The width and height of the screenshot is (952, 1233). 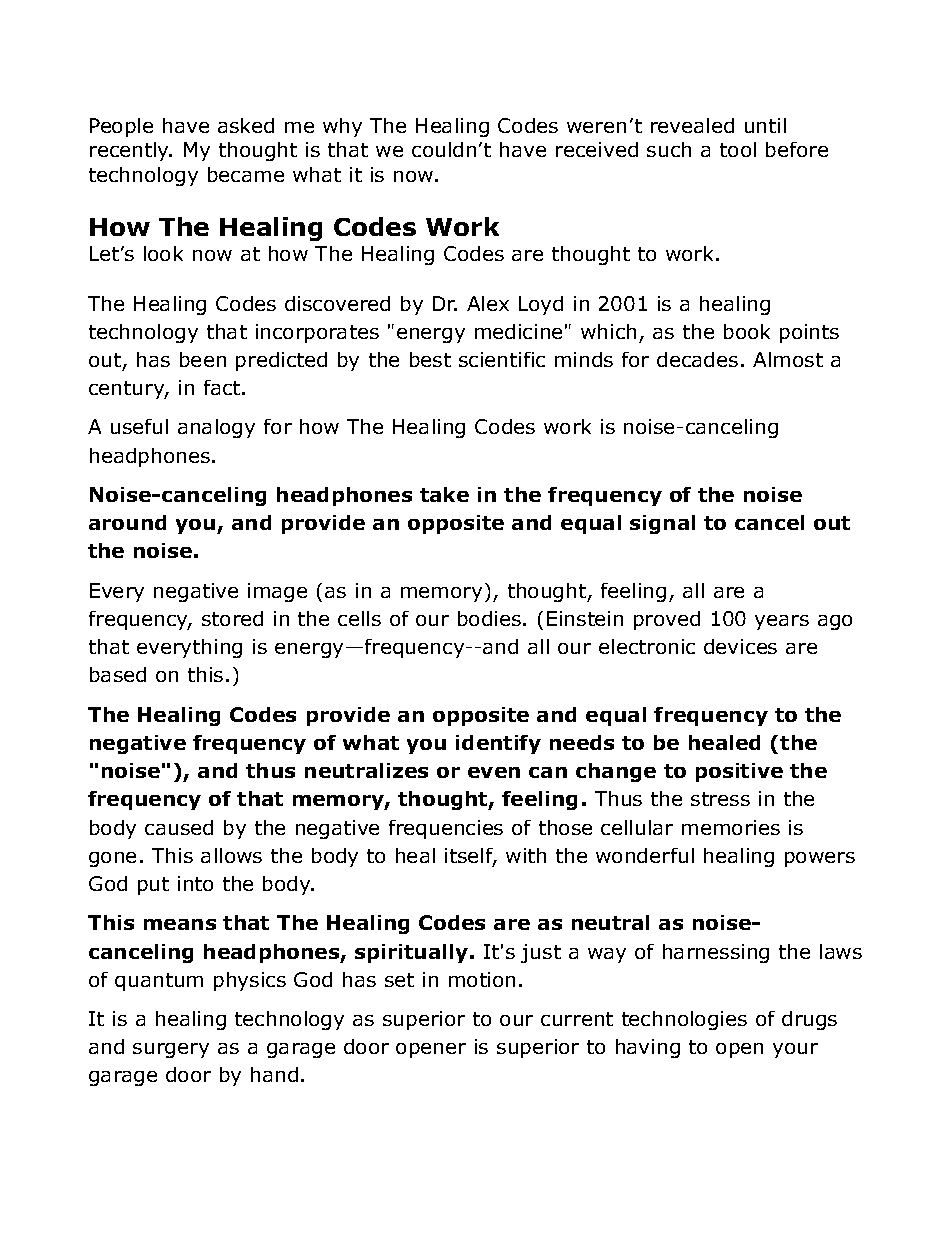 What do you see at coordinates (795, 1050) in the screenshot?
I see `your` at bounding box center [795, 1050].
